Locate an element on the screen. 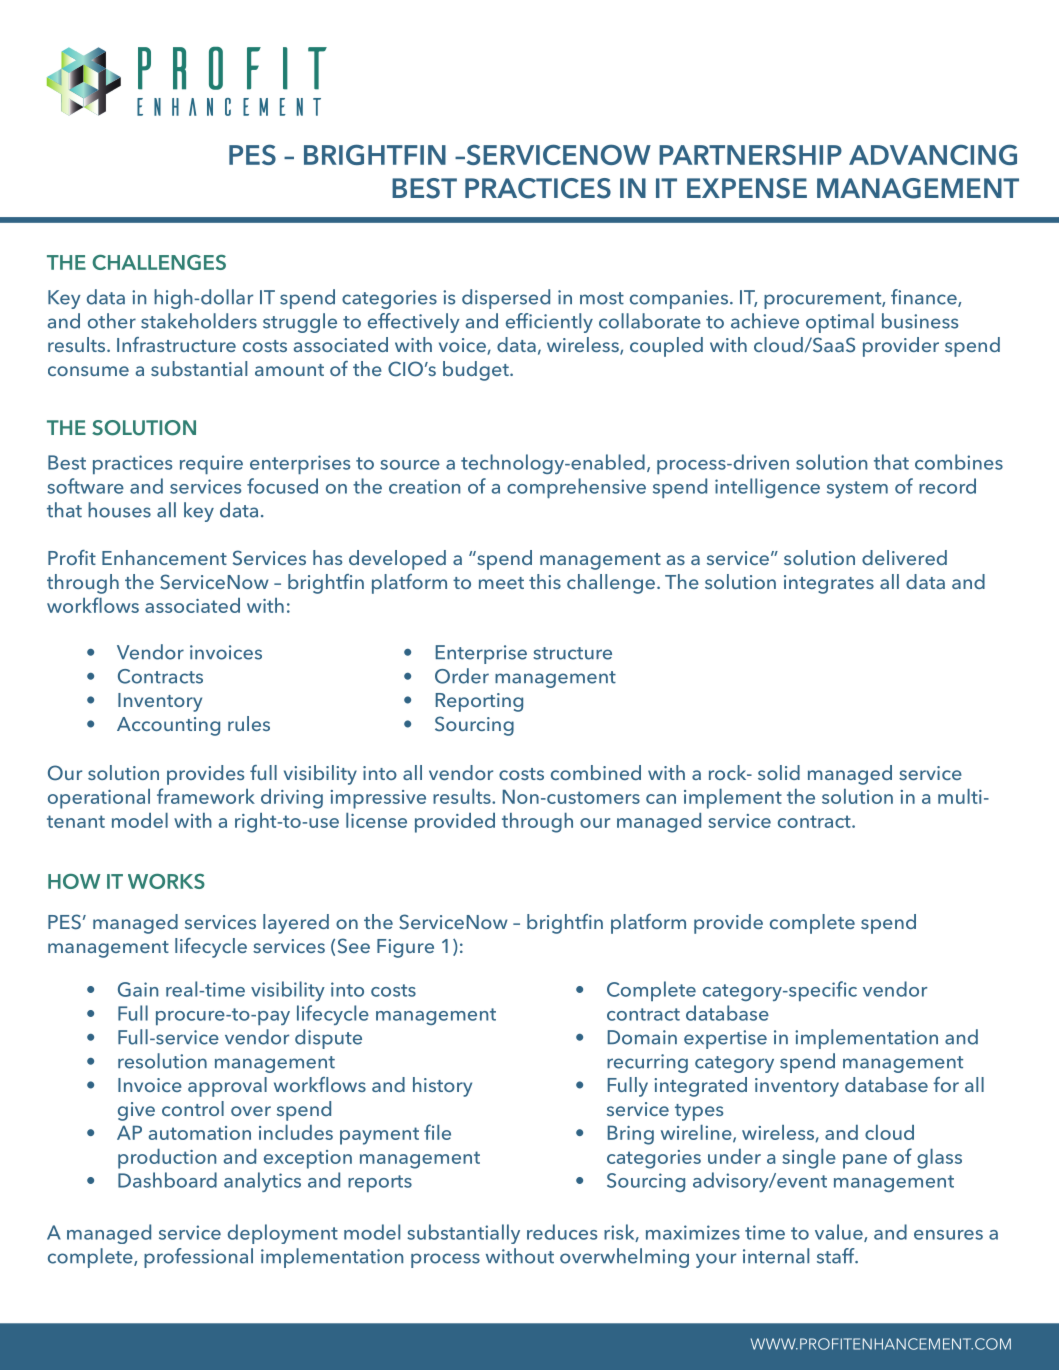 This screenshot has height=1370, width=1059. reduces is located at coordinates (562, 1232).
